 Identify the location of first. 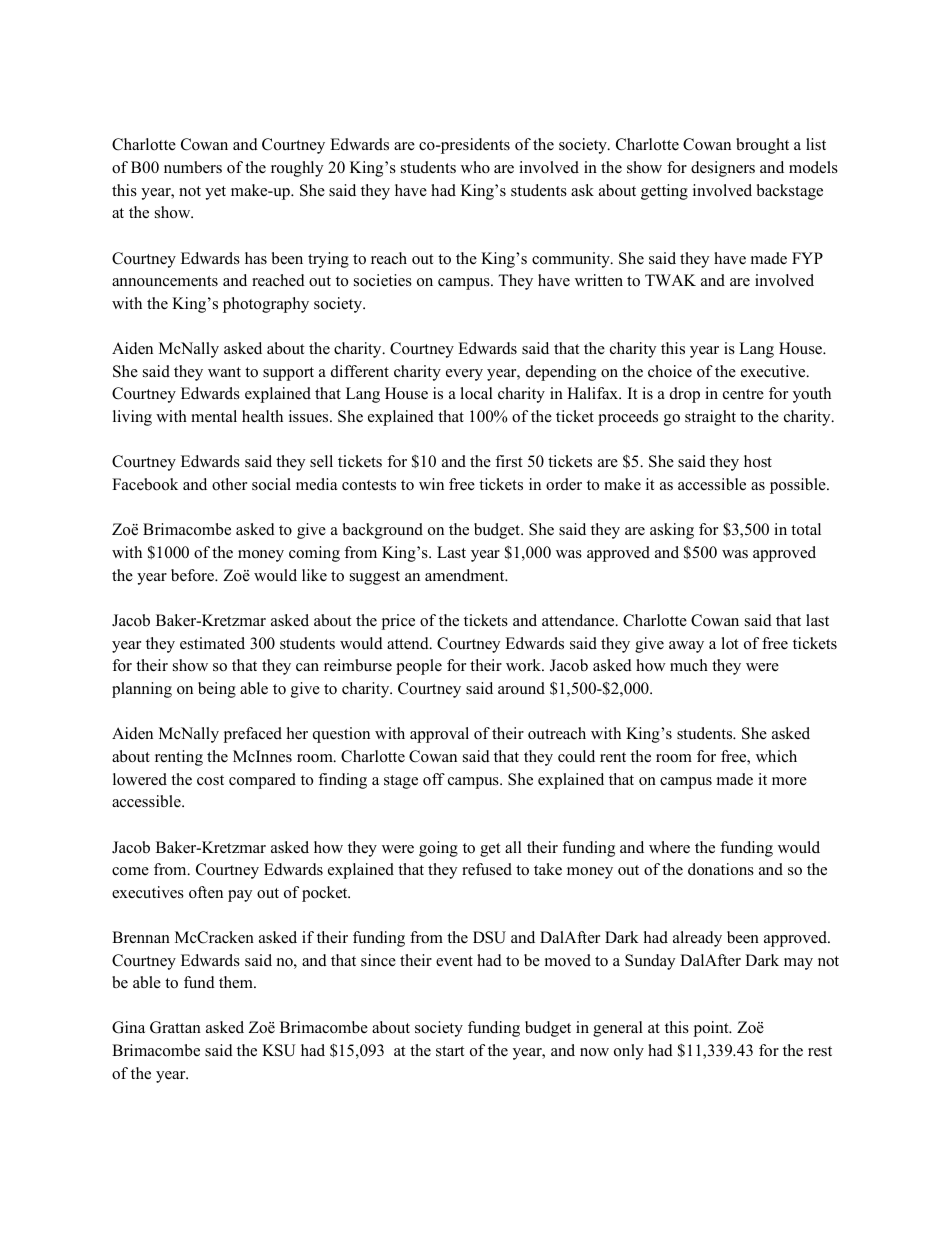
(508, 461).
